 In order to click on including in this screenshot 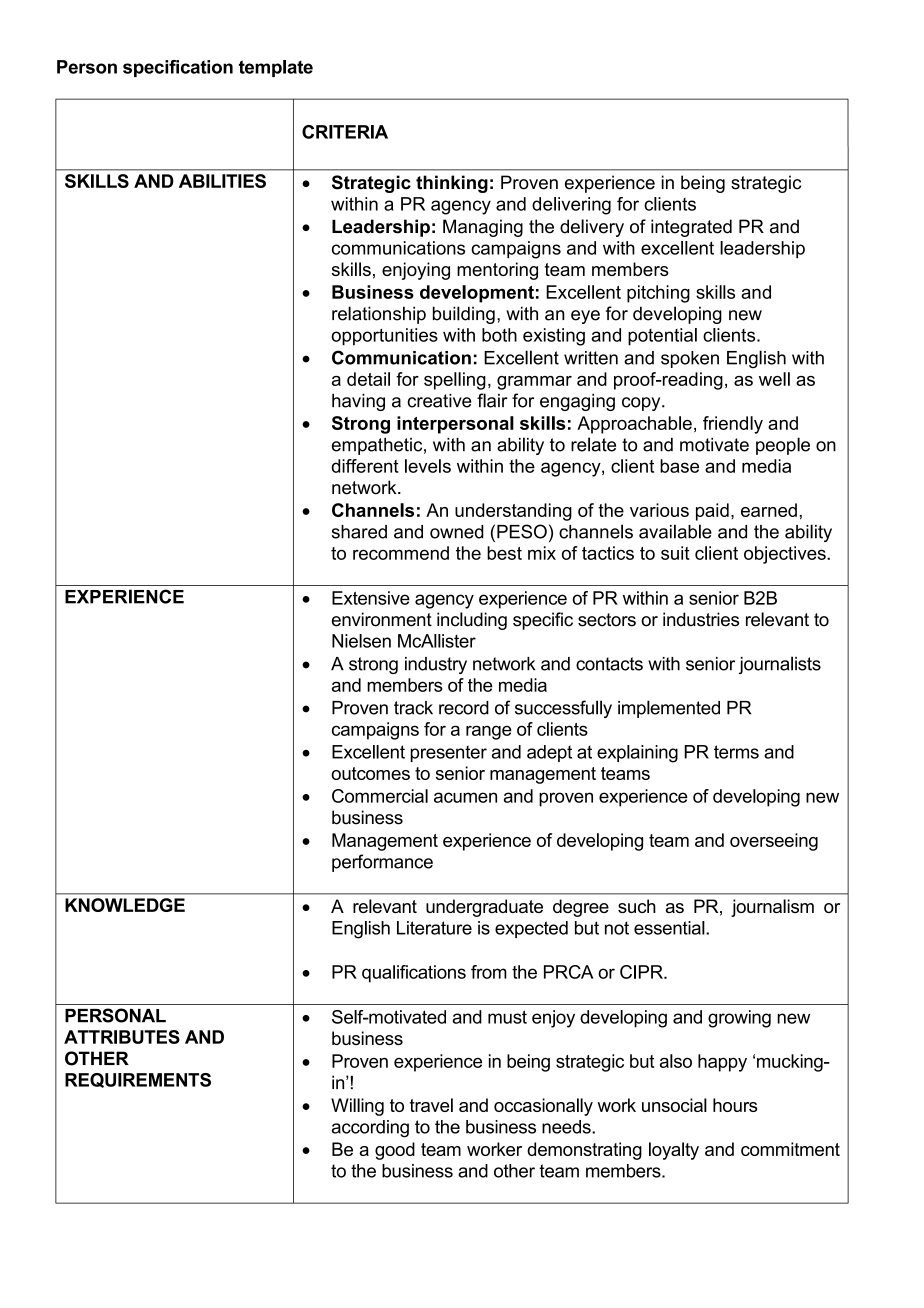, I will do `click(472, 621)`.
